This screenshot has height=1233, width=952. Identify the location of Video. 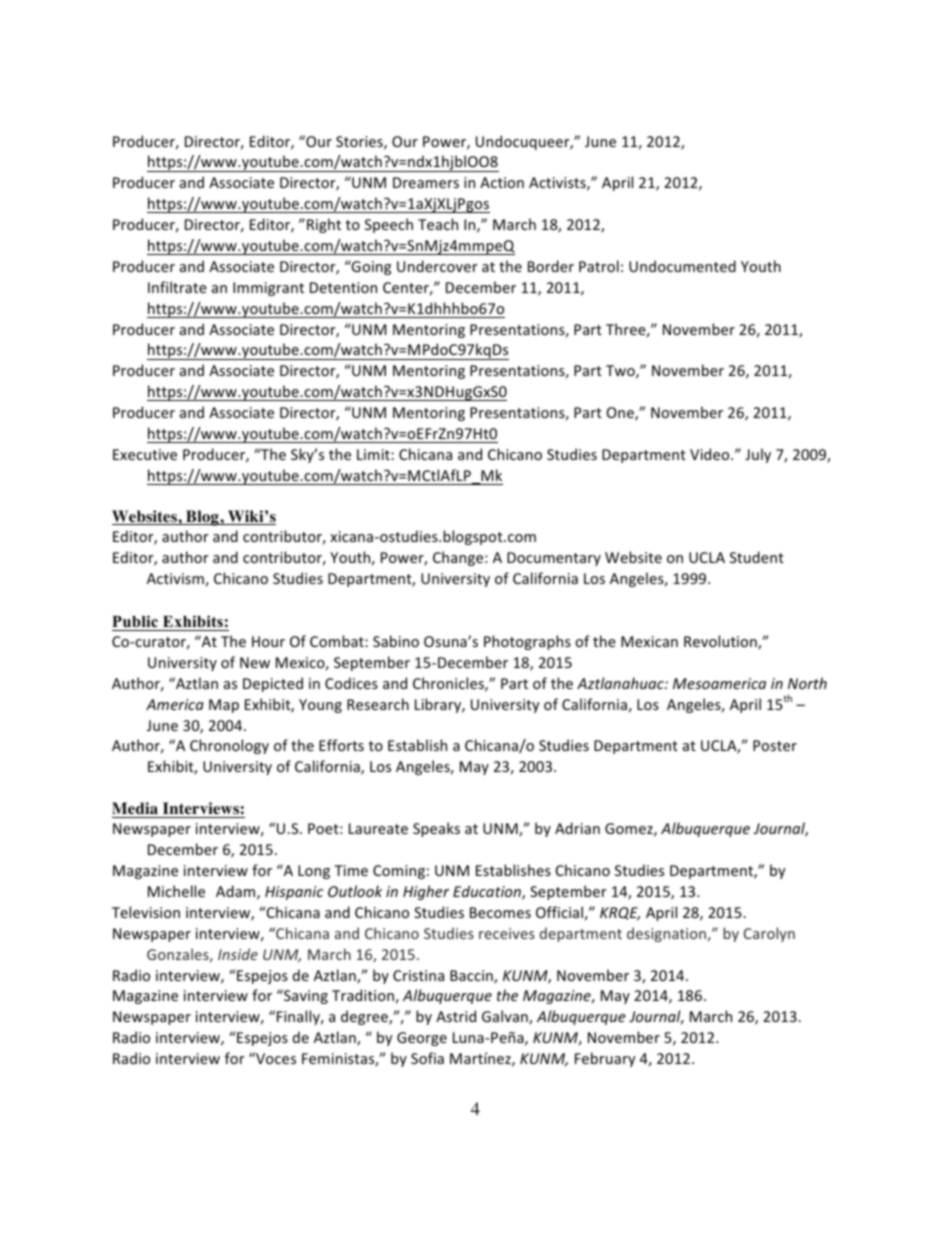
(711, 454).
